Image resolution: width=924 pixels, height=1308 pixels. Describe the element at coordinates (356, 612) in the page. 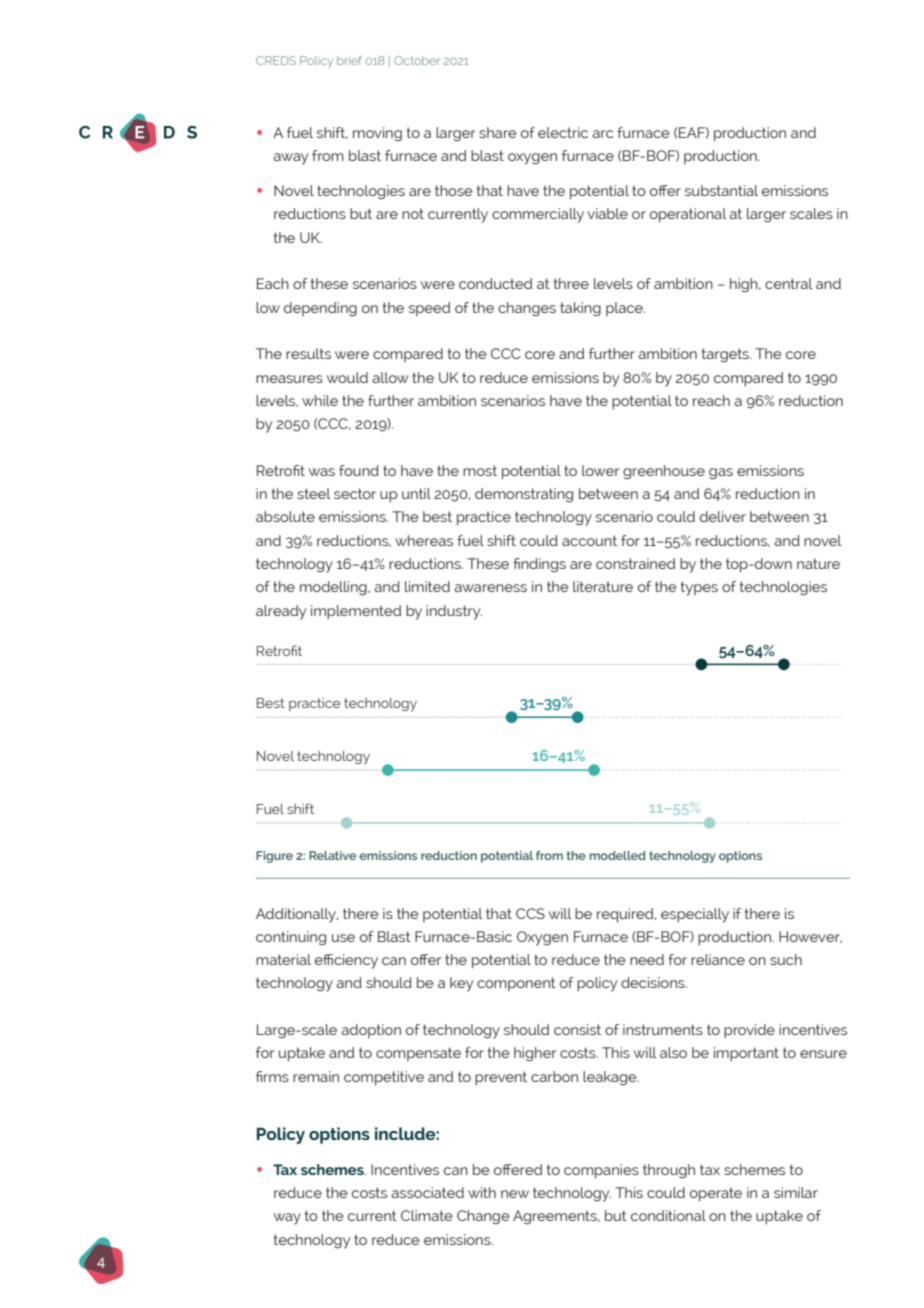

I see `implemented` at that location.
